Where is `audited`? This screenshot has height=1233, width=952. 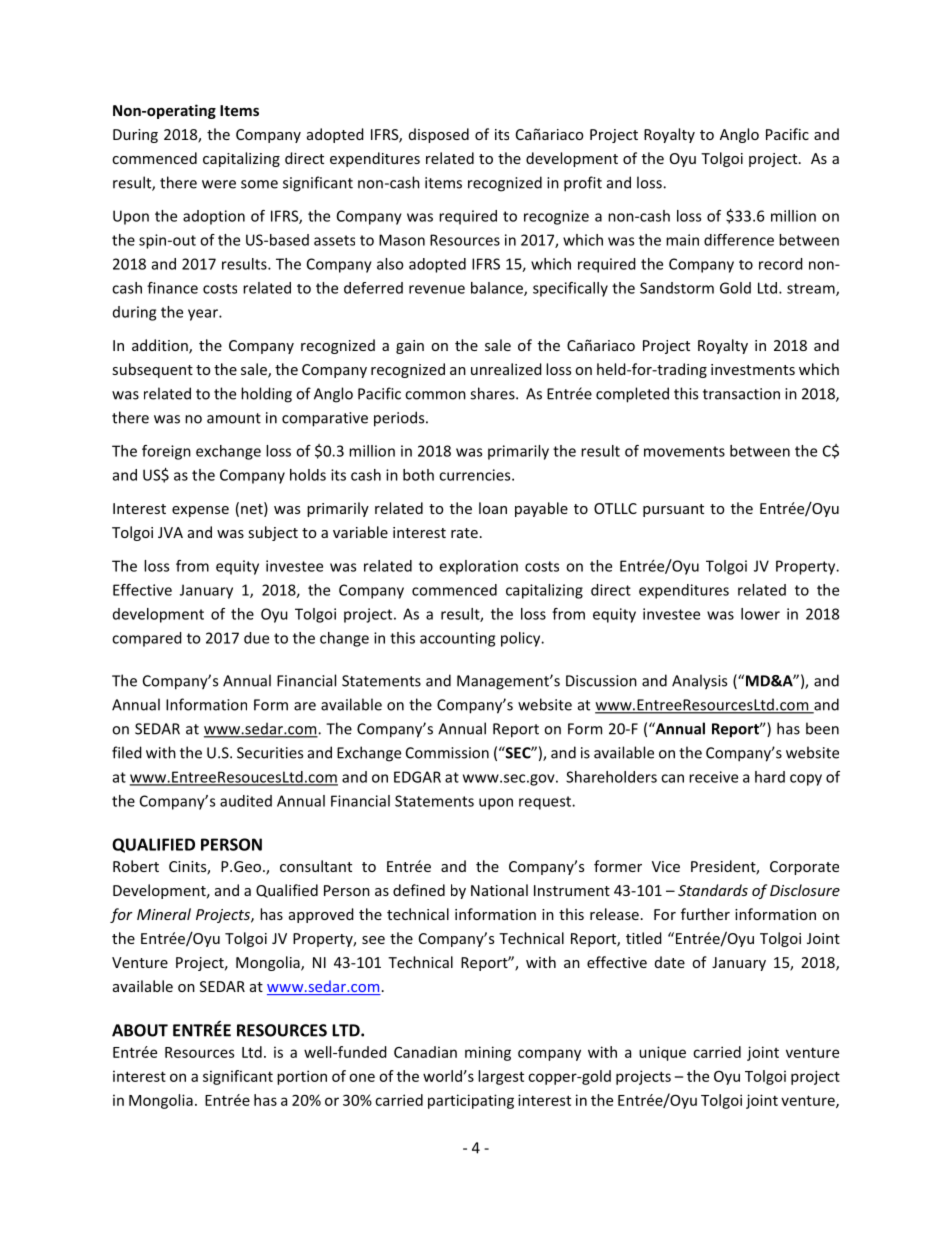 audited is located at coordinates (246, 801).
